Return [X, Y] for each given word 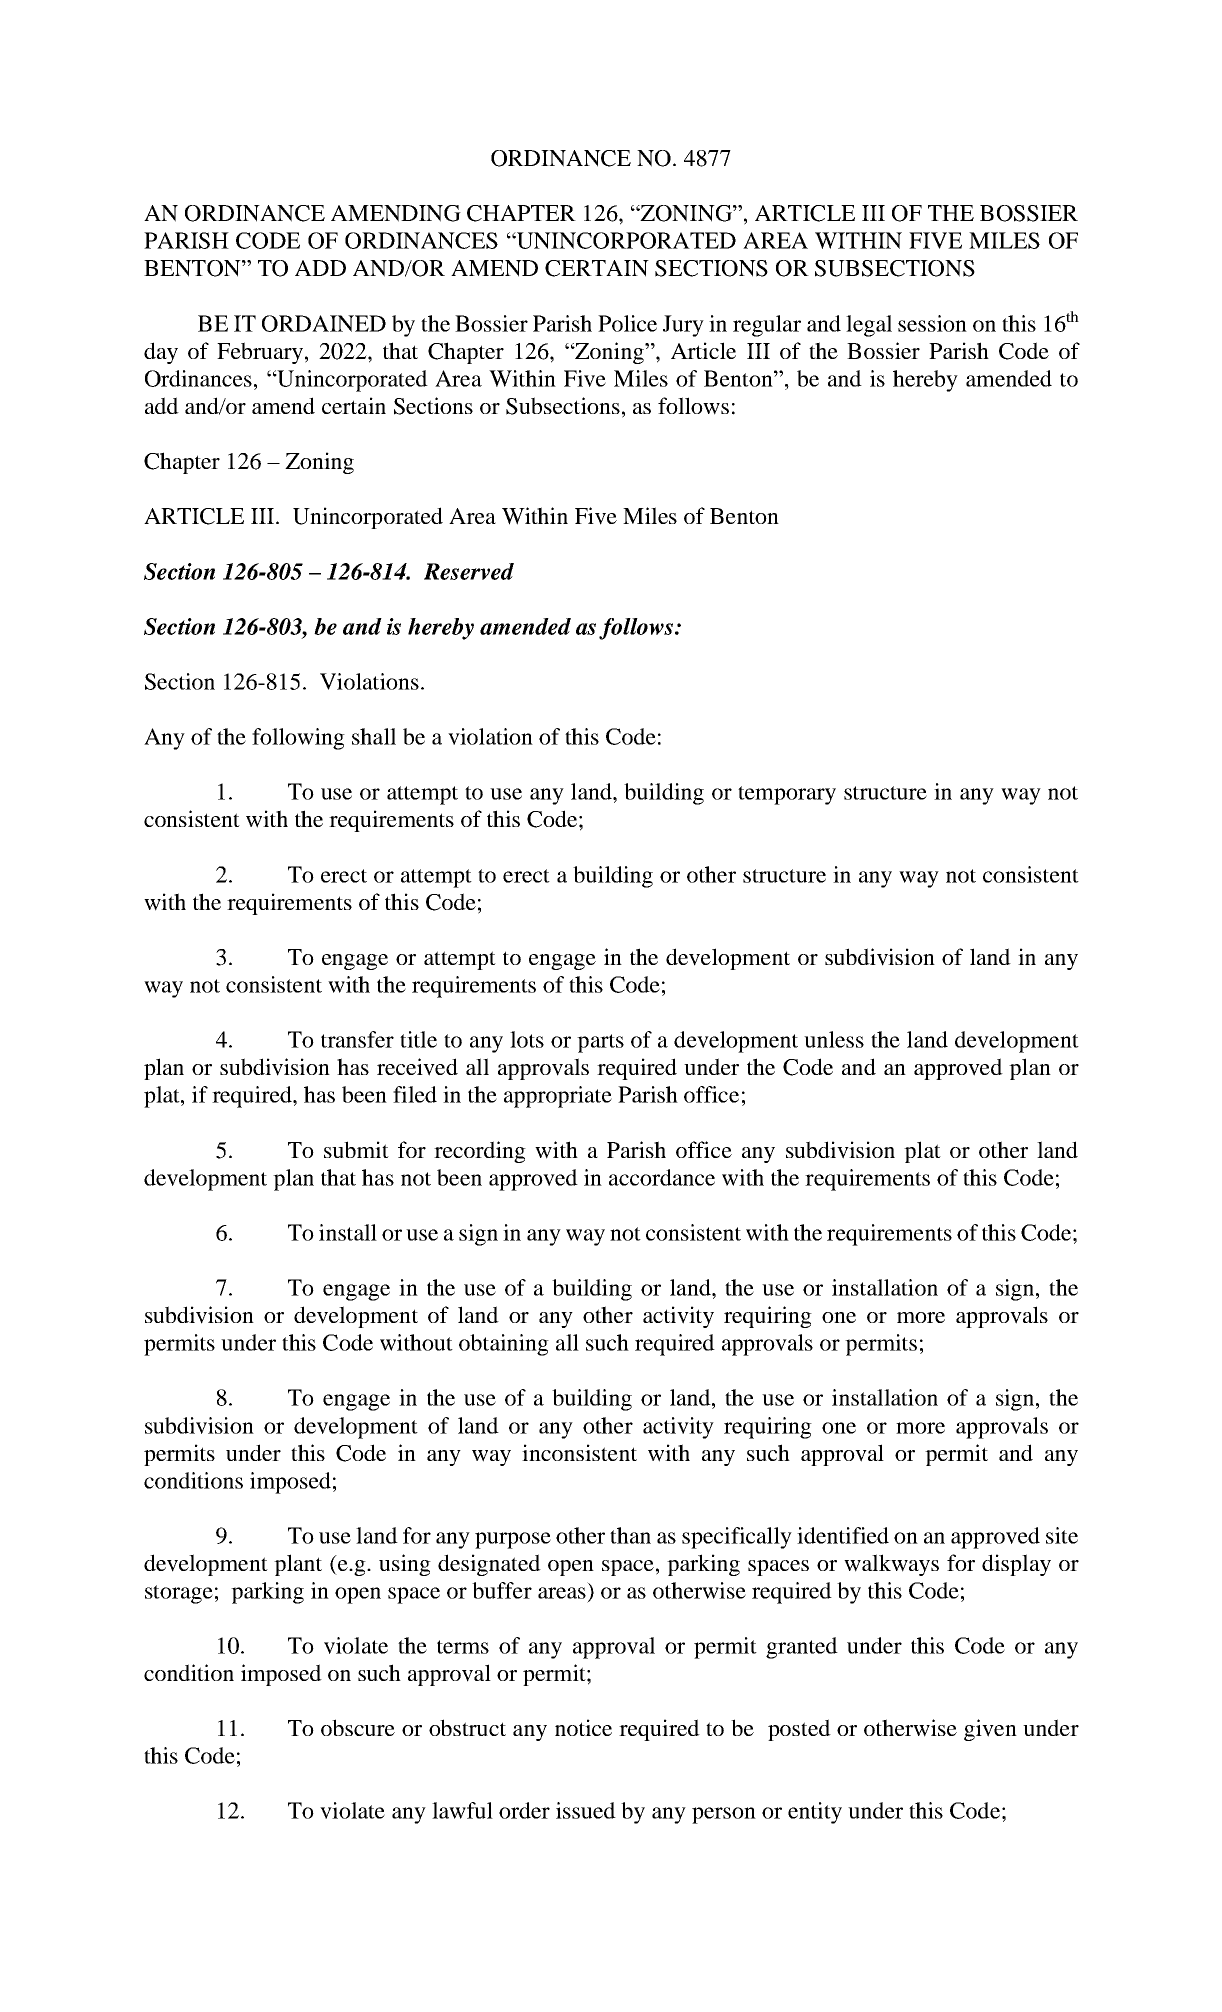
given [990, 1730]
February [260, 353]
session [932, 323]
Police [627, 323]
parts [600, 1043]
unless [834, 1039]
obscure [358, 1727]
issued [586, 1810]
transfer [357, 1039]
